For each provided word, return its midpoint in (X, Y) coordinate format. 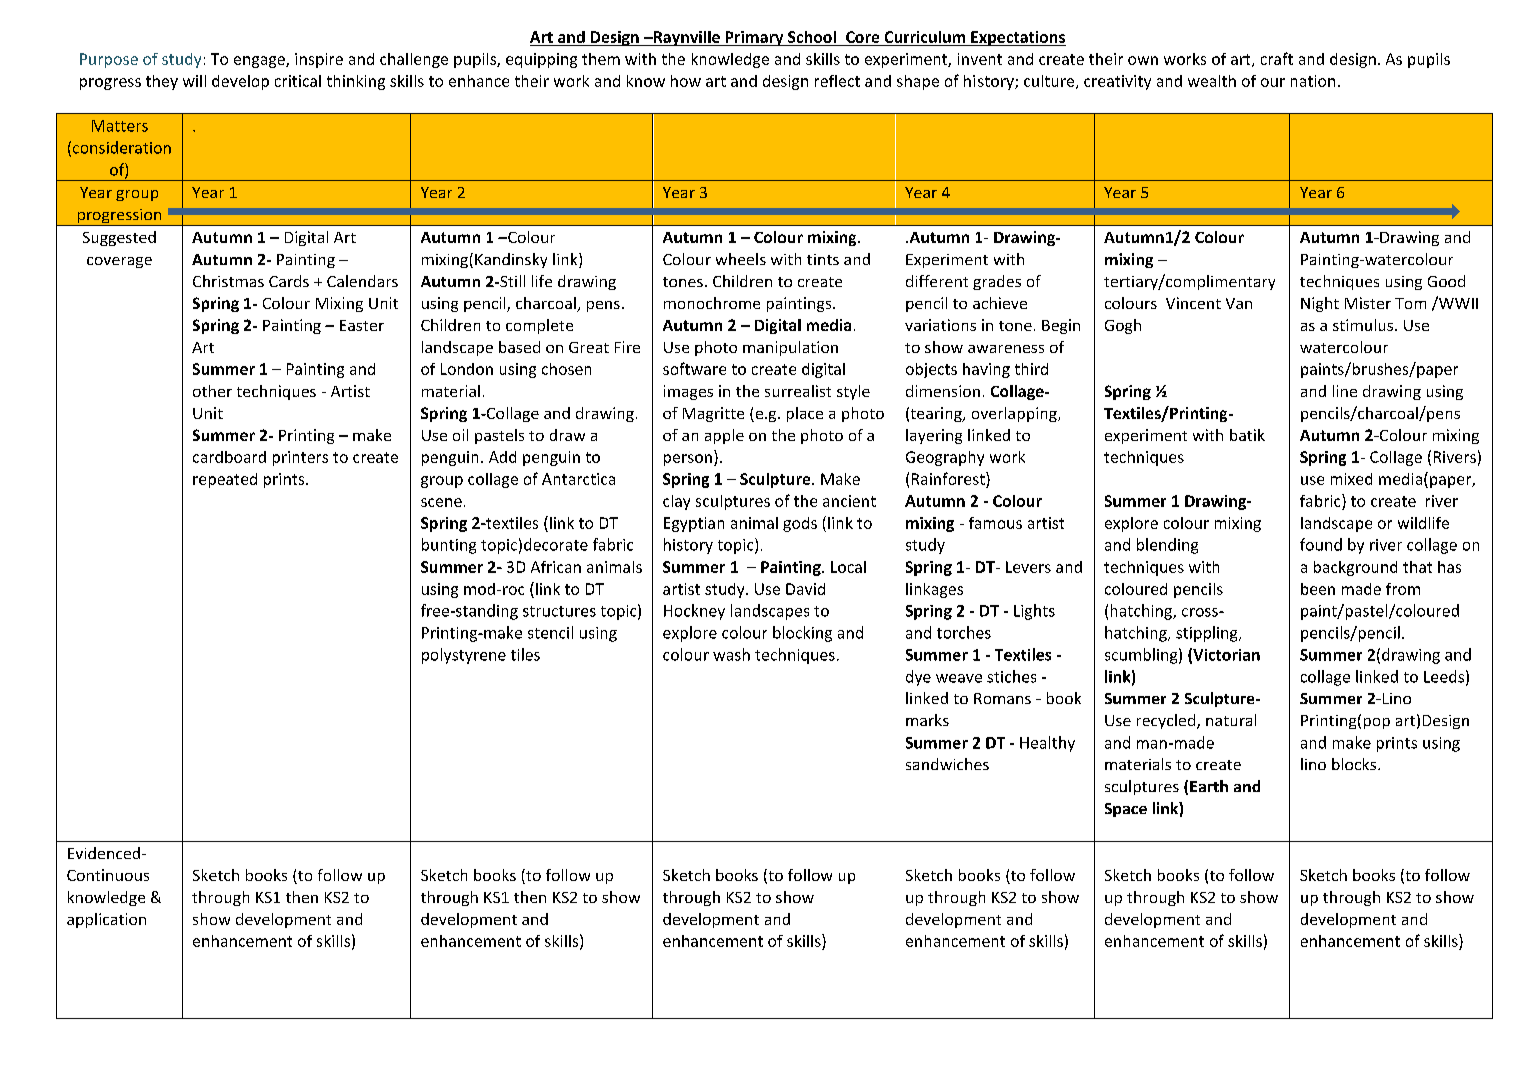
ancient (849, 501)
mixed (1351, 479)
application (106, 920)
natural (1231, 720)
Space (1126, 810)
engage (260, 62)
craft (1277, 58)
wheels (741, 259)
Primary (754, 38)
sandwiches (947, 764)
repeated (225, 480)
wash (731, 654)
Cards (289, 281)
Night (1320, 304)
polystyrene (464, 656)
